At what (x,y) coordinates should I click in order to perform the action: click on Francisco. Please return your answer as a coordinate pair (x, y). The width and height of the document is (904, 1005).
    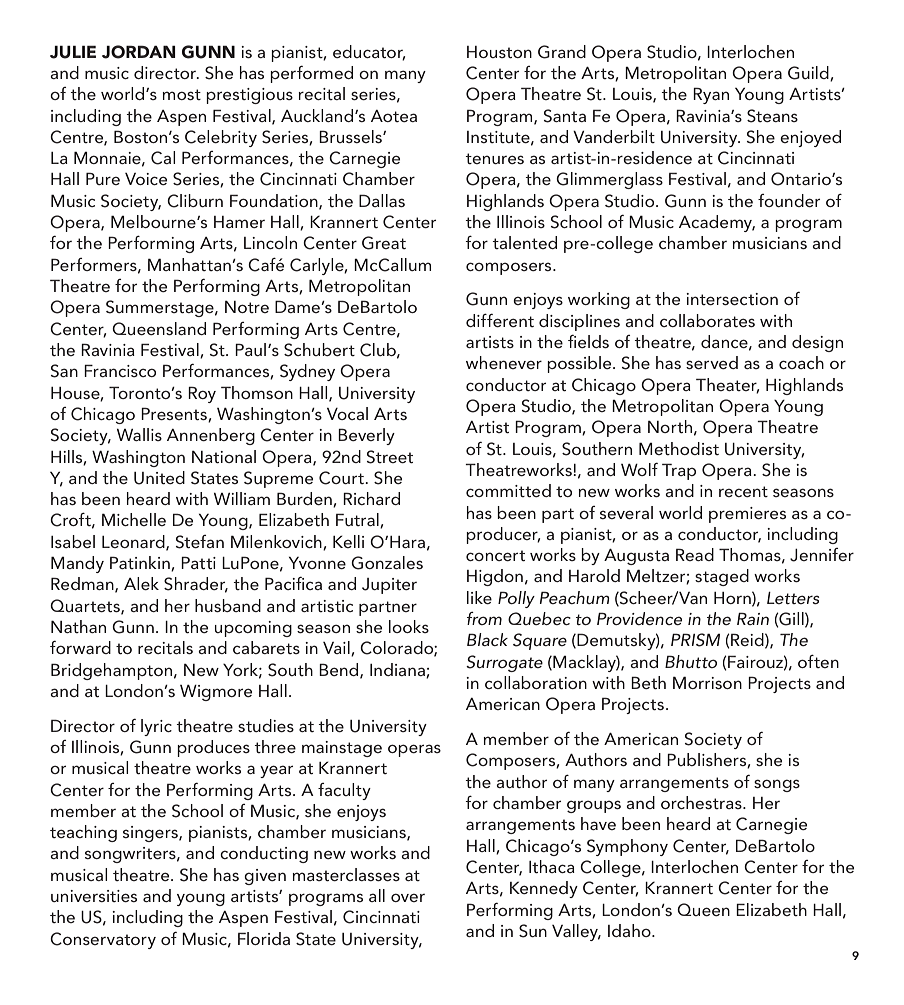
    Looking at the image, I should click on (120, 370).
